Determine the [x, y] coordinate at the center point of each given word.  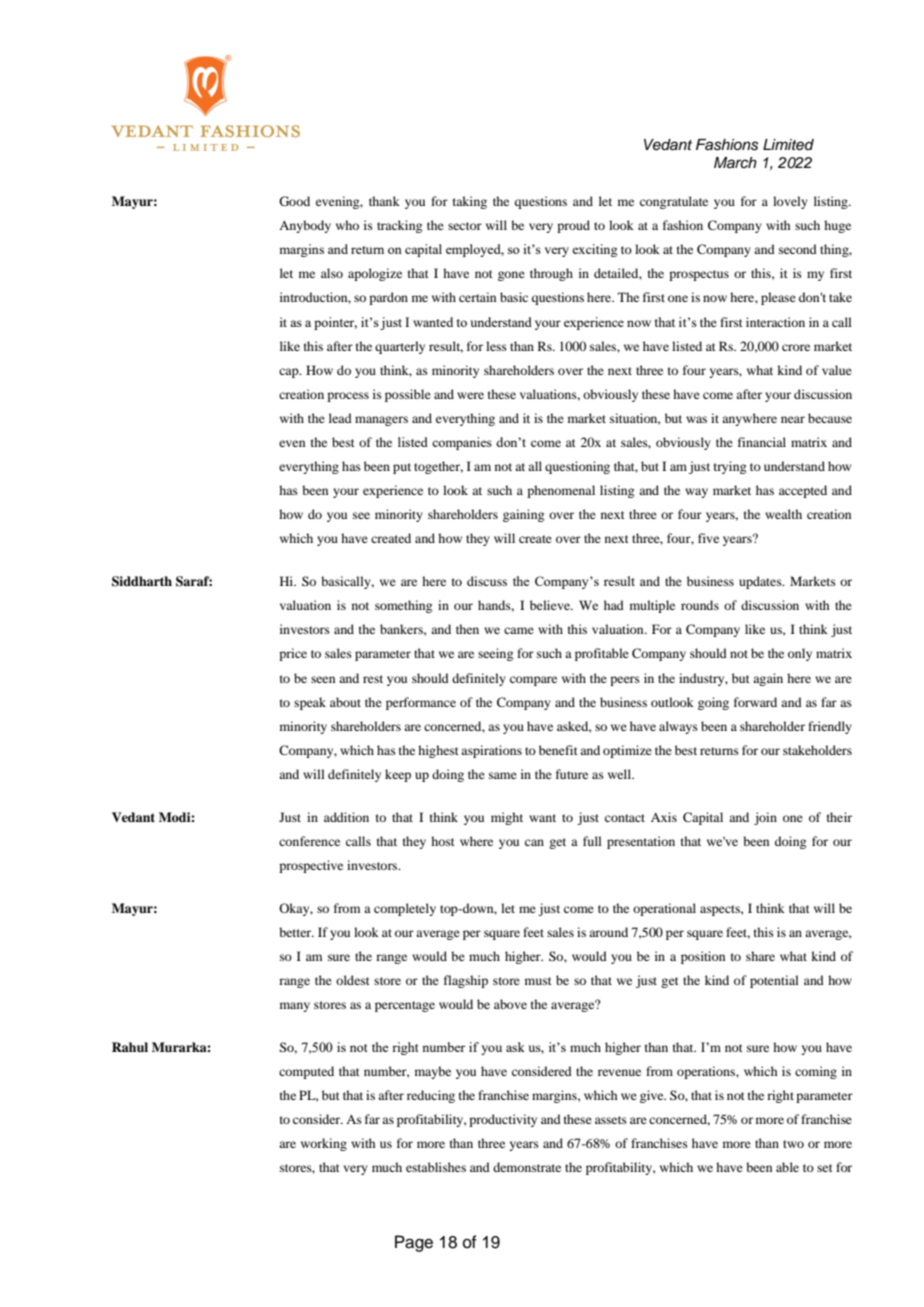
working [324, 1144]
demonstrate [527, 1167]
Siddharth [142, 581]
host [443, 841]
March [735, 163]
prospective [311, 866]
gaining [523, 515]
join [765, 818]
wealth [783, 514]
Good [294, 201]
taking [470, 202]
